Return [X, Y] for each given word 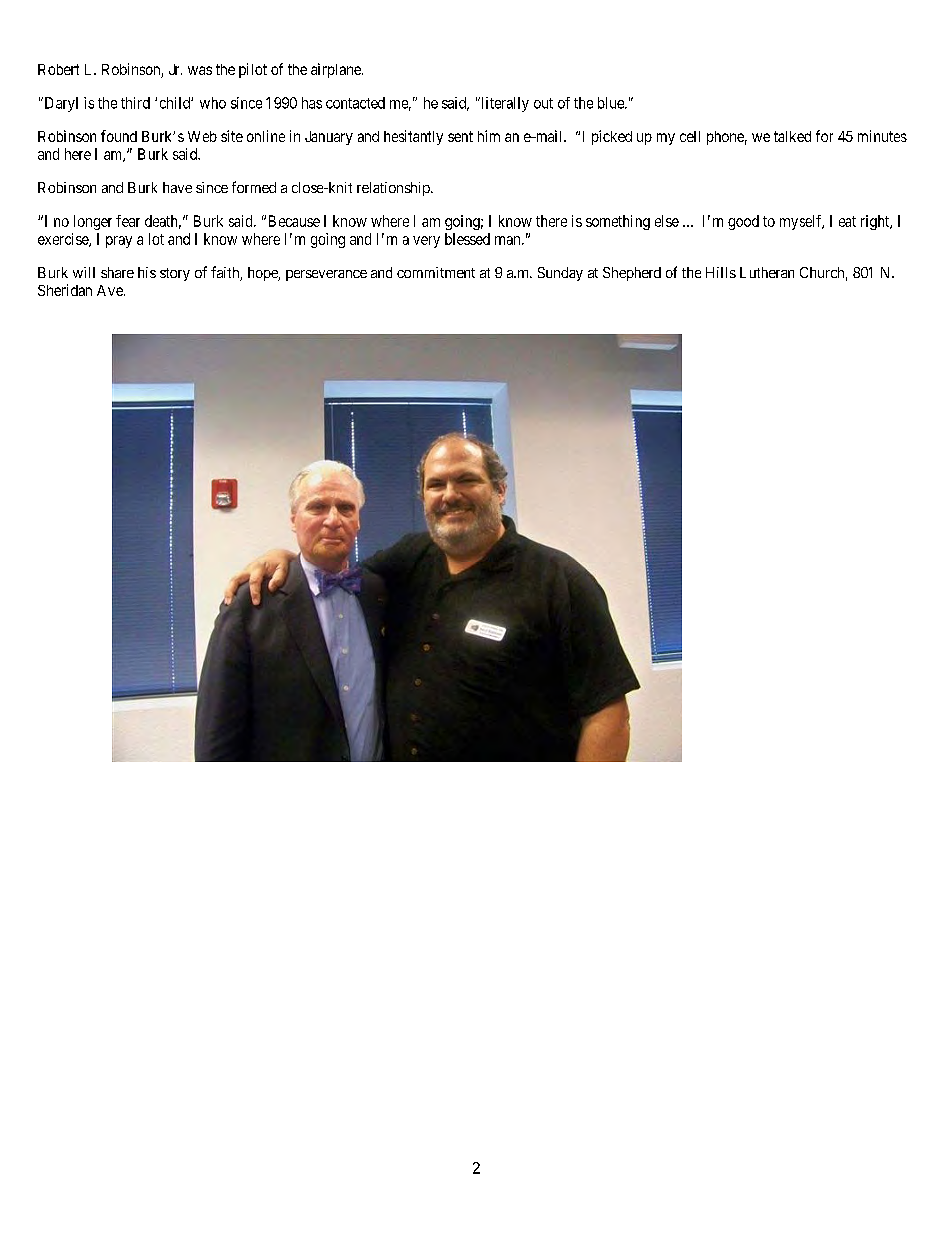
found [119, 136]
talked [792, 136]
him [489, 136]
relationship [394, 189]
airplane [337, 70]
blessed [467, 239]
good [743, 222]
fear [128, 221]
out [543, 103]
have [177, 187]
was [200, 70]
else [667, 221]
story [175, 274]
